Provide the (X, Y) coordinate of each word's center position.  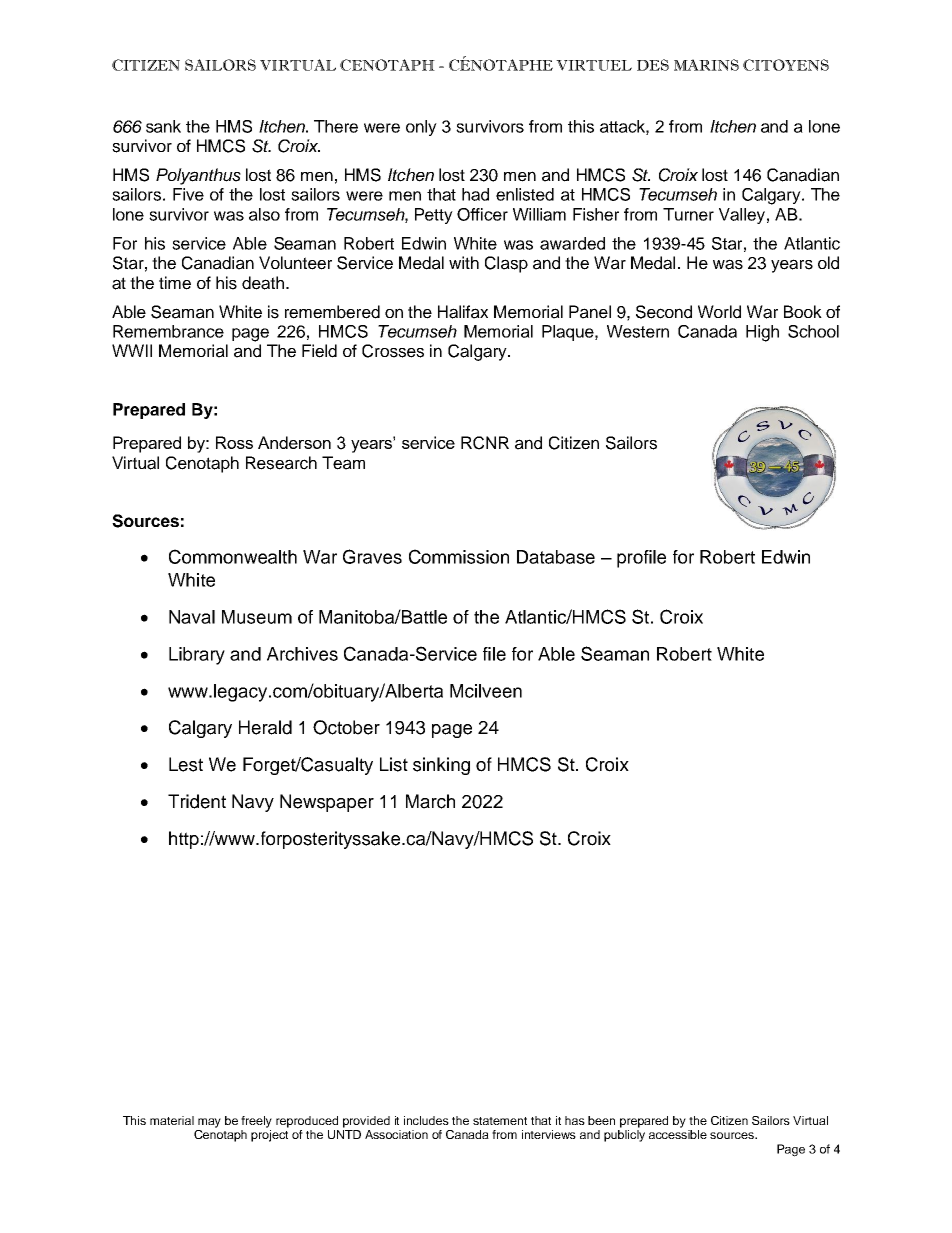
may (209, 1123)
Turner (688, 214)
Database (556, 557)
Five (188, 194)
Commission (459, 556)
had (475, 194)
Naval (192, 617)
